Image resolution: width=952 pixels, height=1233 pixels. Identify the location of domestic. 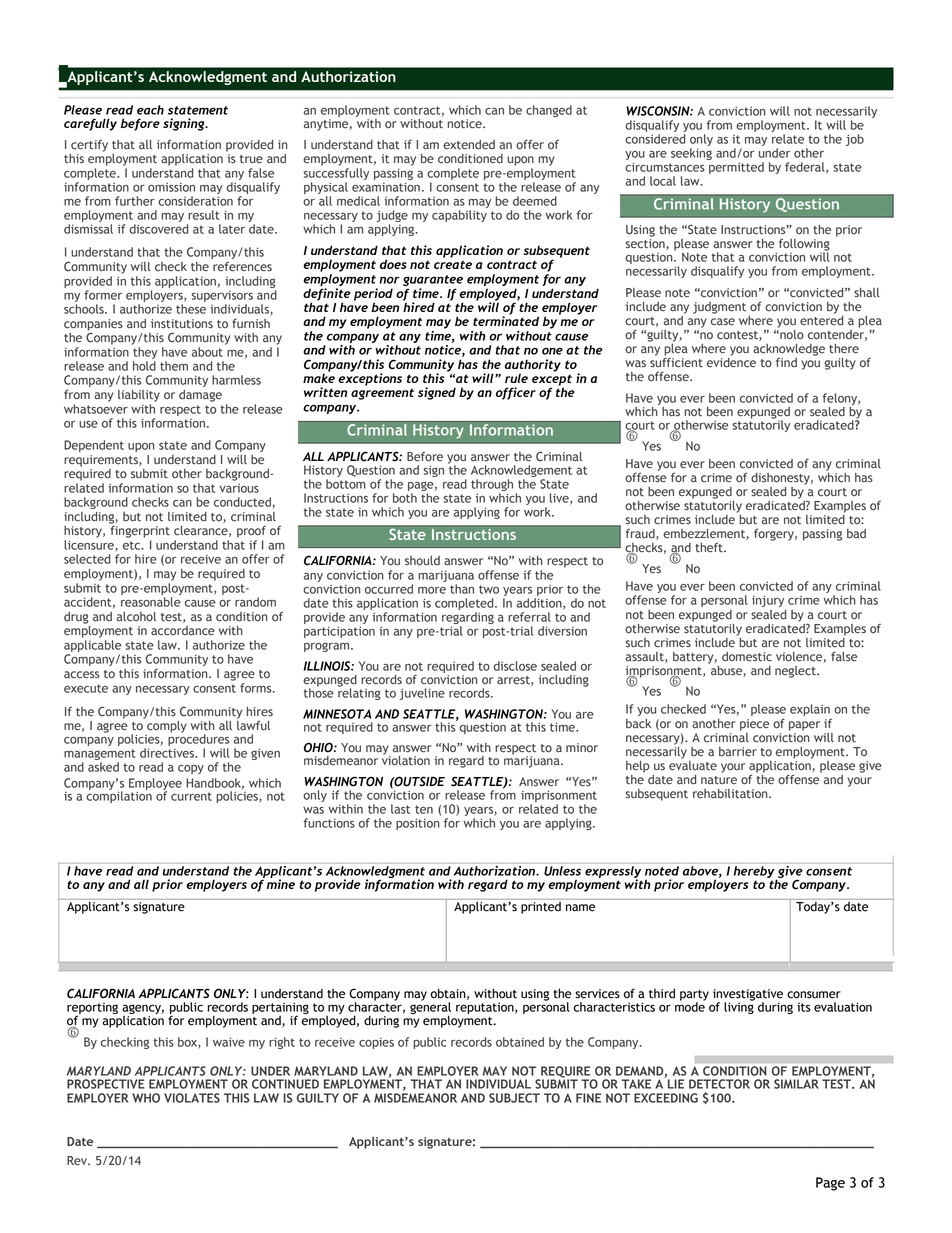
(747, 657).
